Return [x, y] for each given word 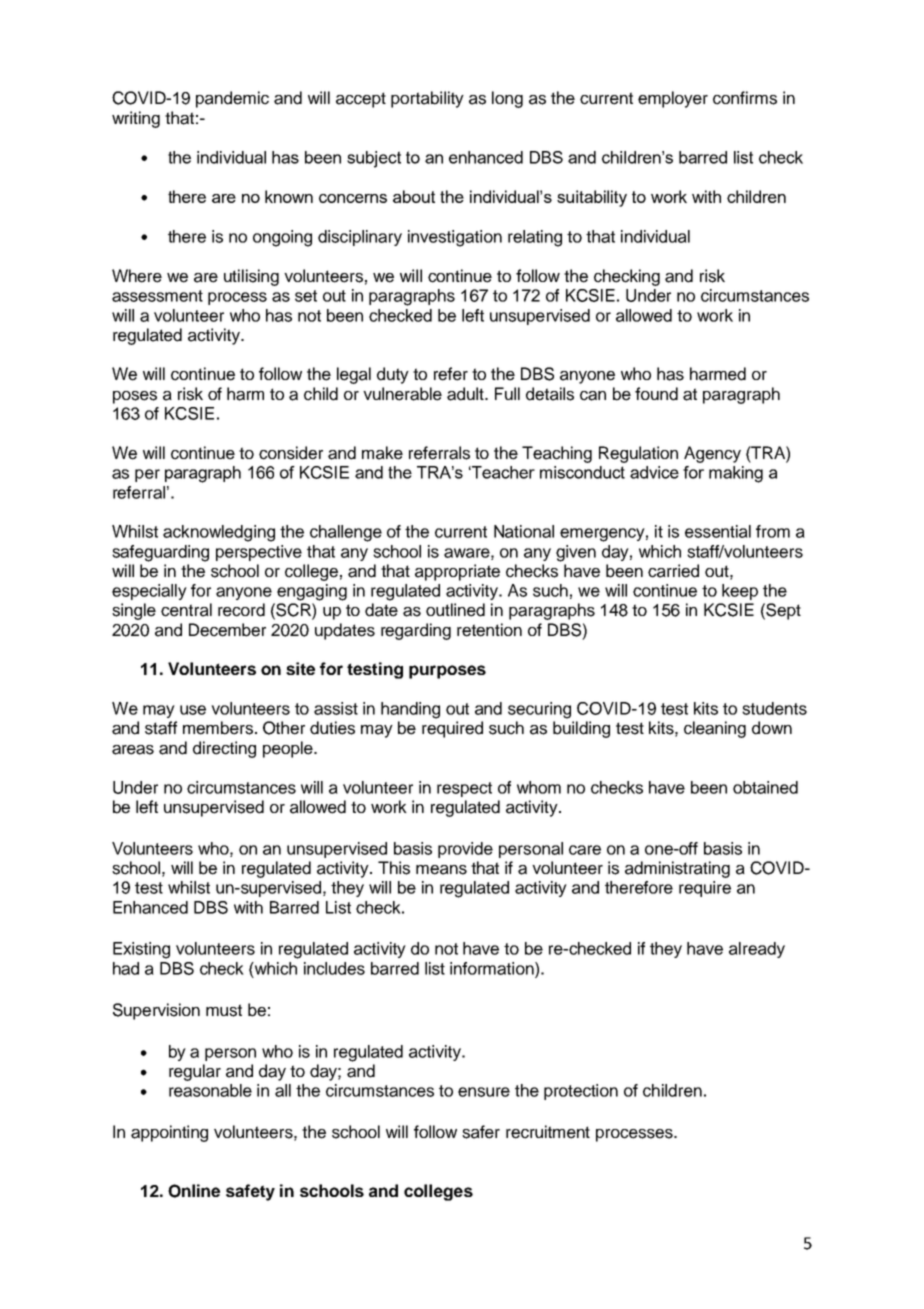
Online [194, 1191]
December [227, 630]
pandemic [232, 99]
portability [427, 99]
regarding [416, 631]
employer [673, 99]
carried [673, 571]
